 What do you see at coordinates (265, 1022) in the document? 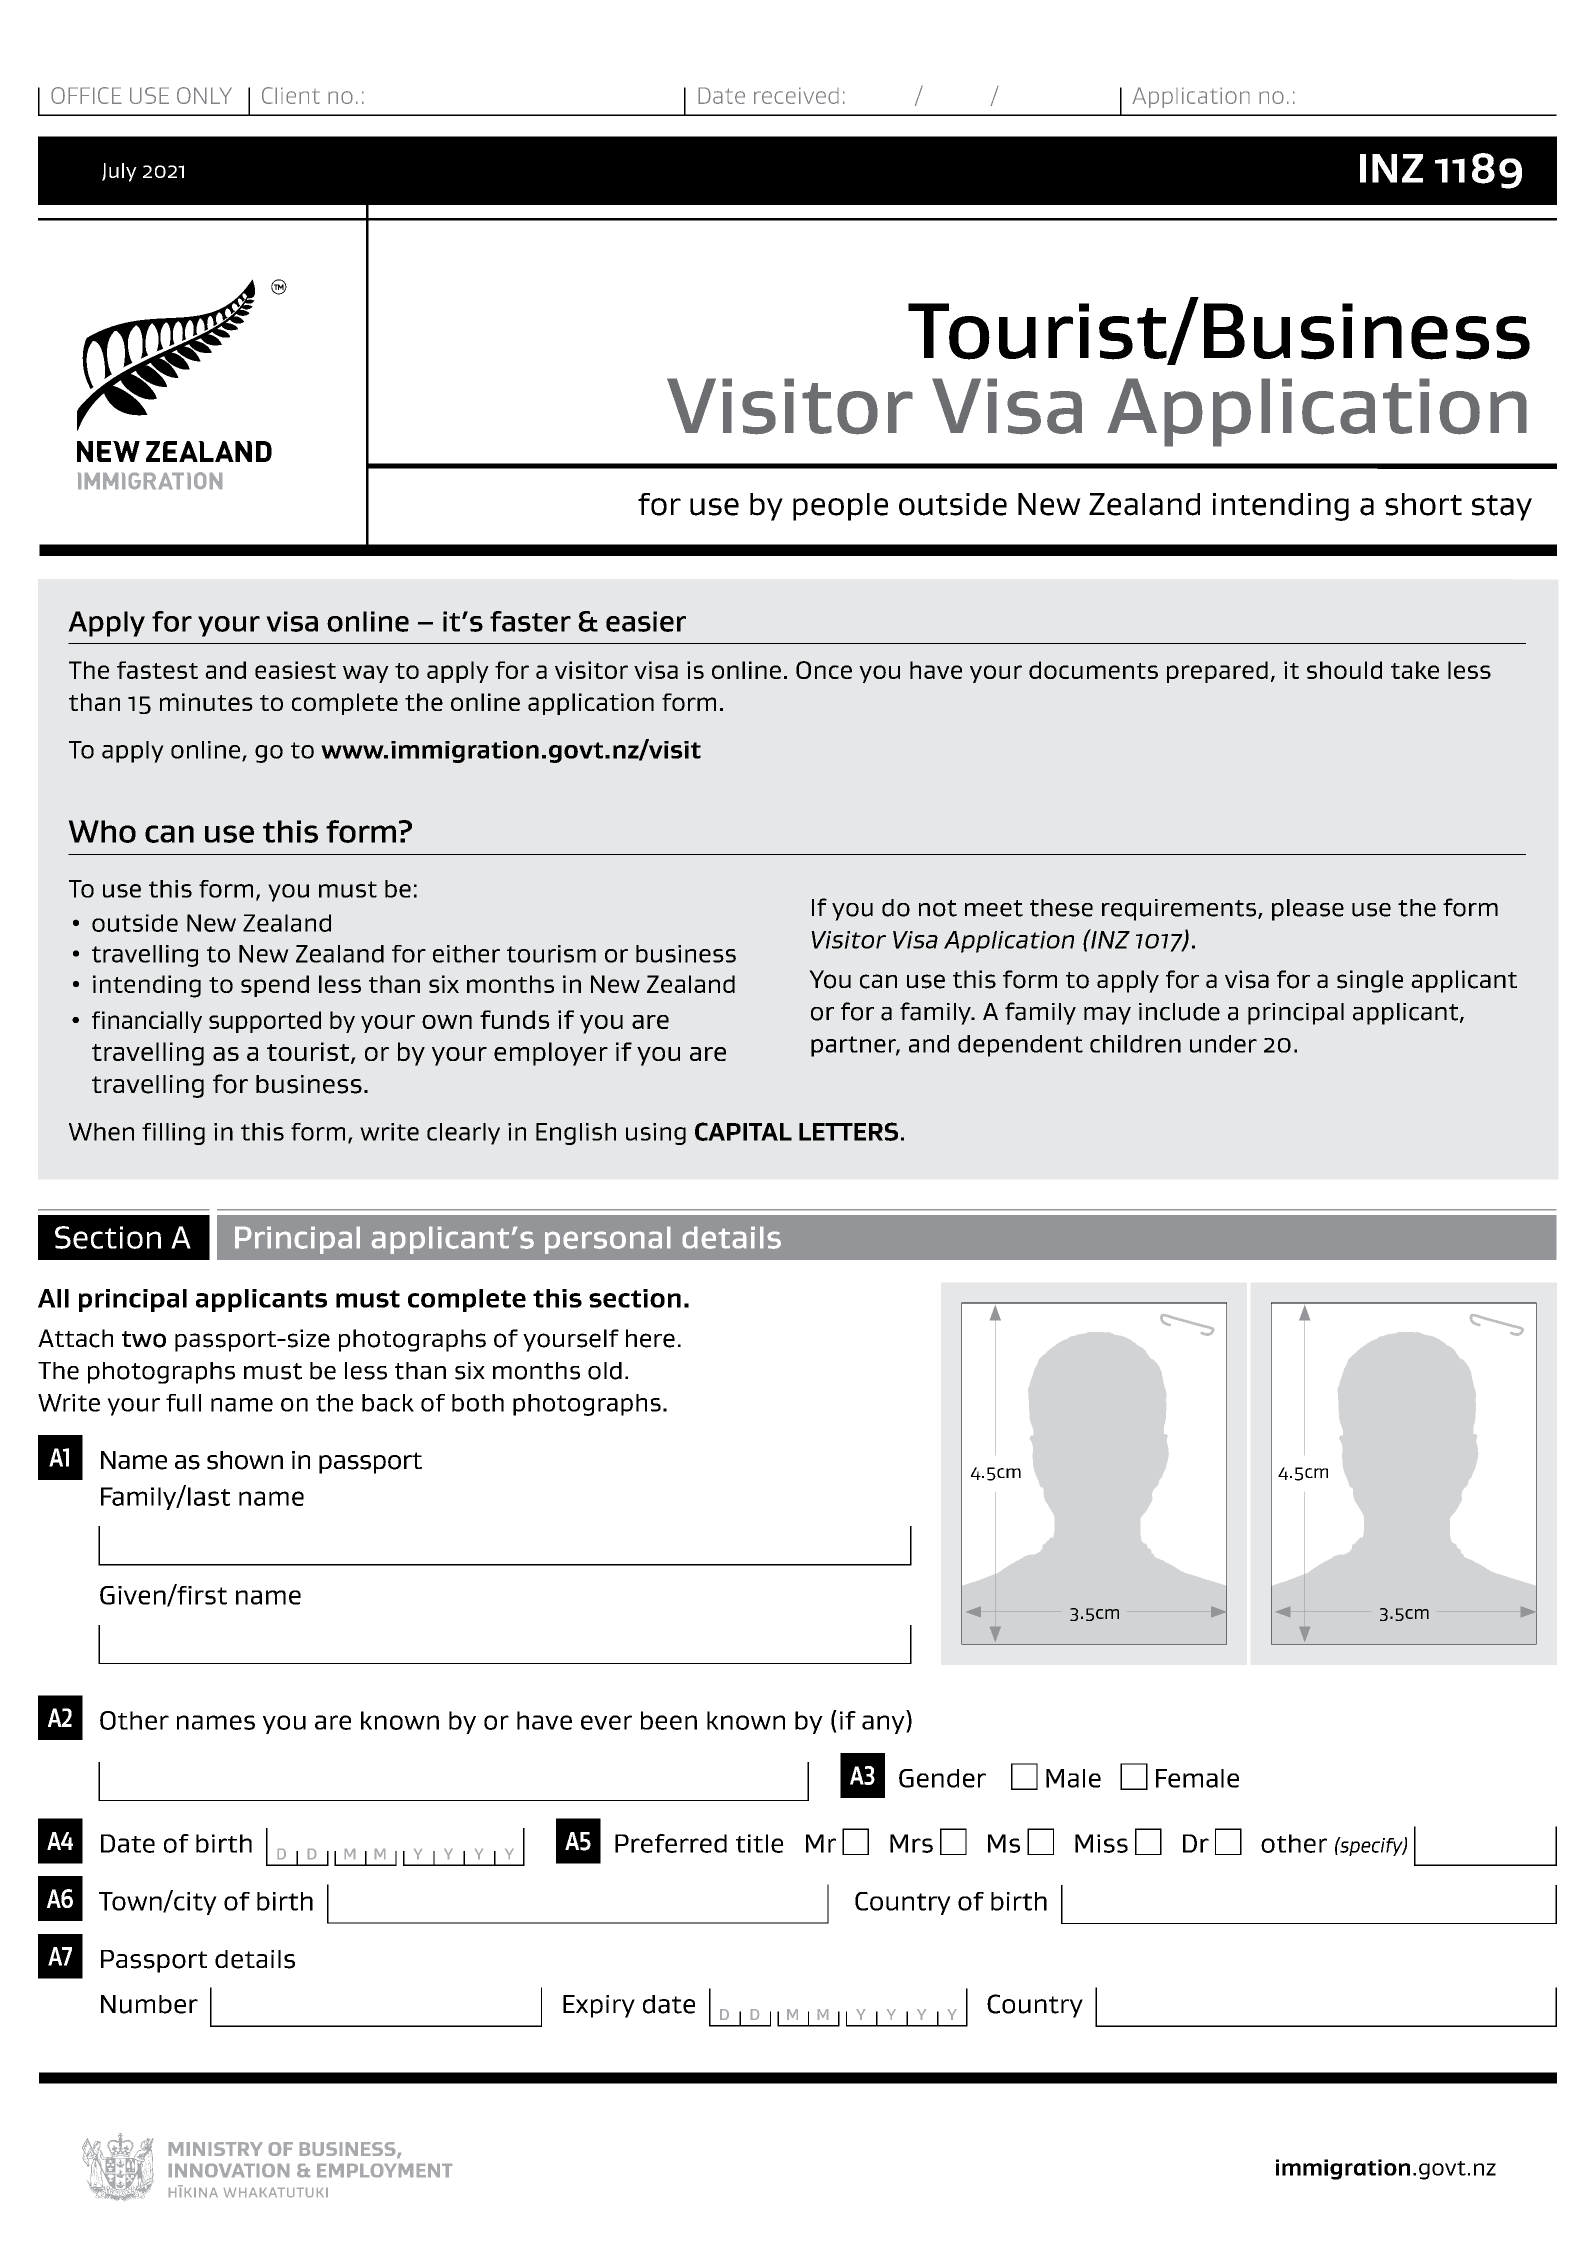
I see `supported` at bounding box center [265, 1022].
